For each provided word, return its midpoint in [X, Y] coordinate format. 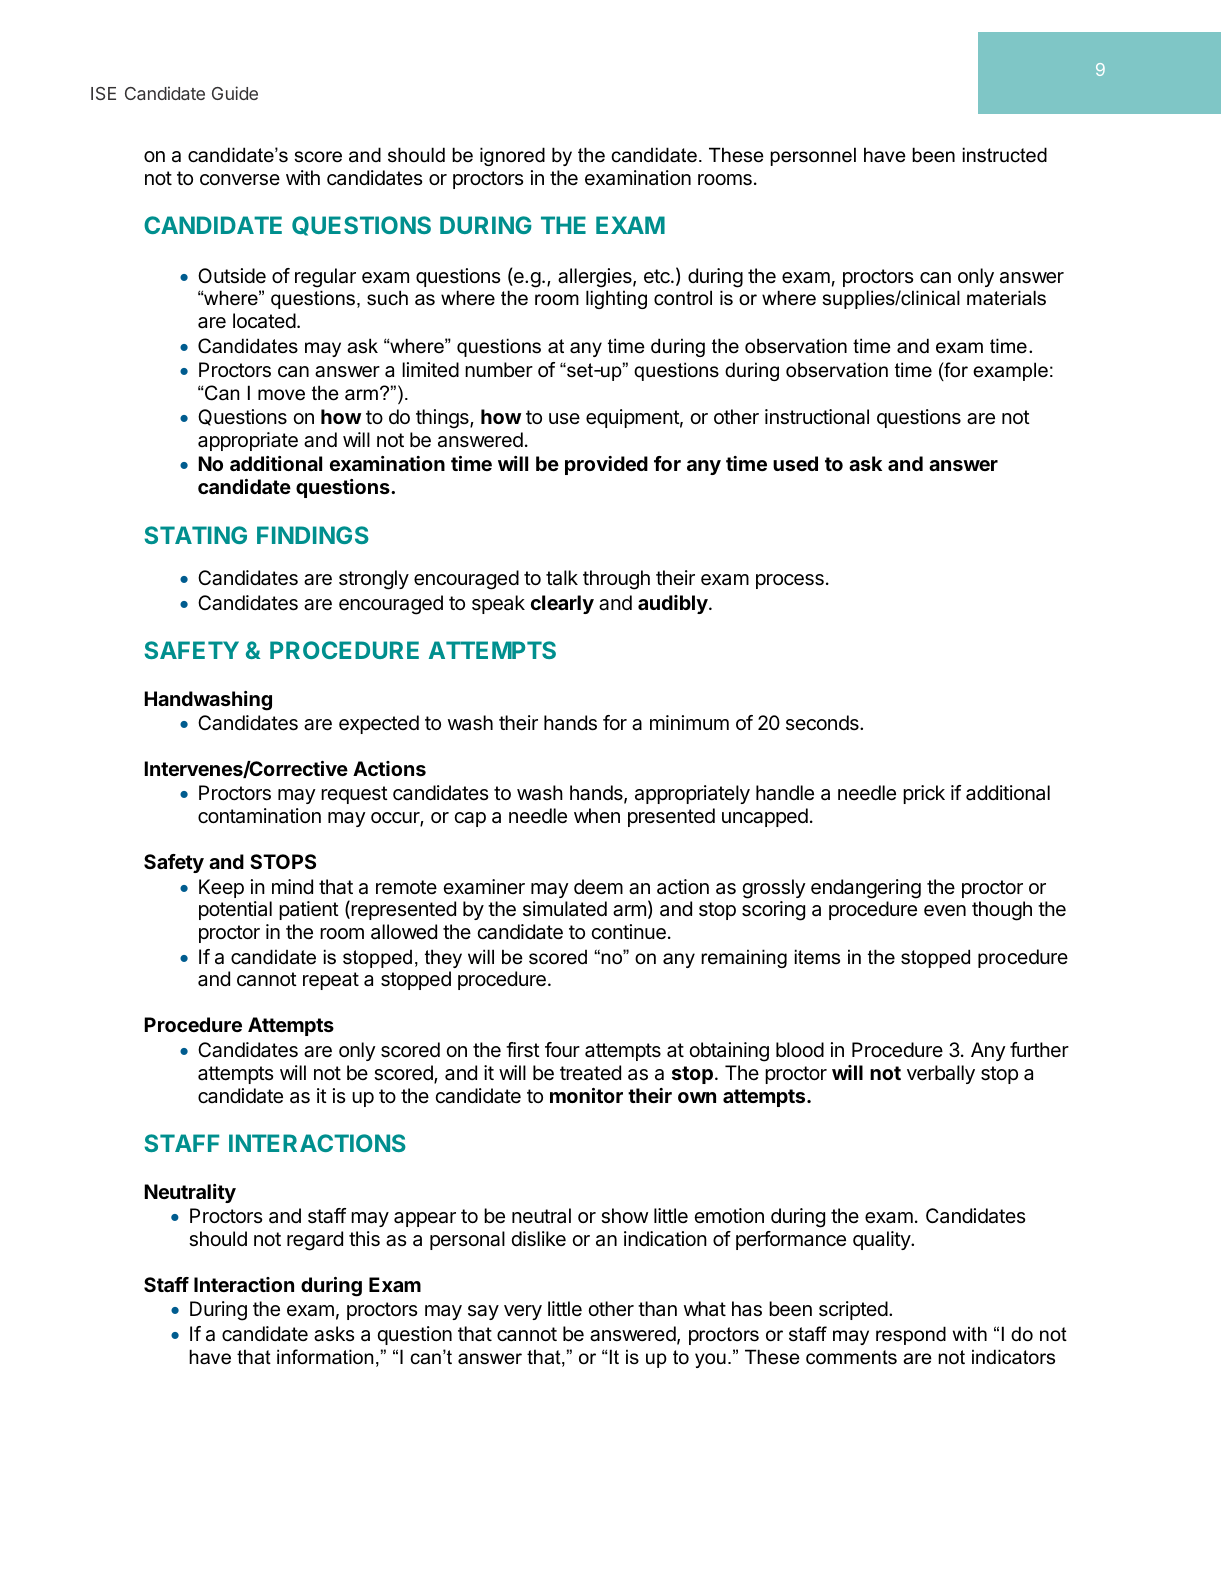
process [790, 581]
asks [334, 1334]
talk [562, 578]
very [523, 1312]
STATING [196, 535]
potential [235, 910]
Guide [235, 93]
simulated [565, 909]
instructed [1005, 155]
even [945, 911]
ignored [512, 156]
